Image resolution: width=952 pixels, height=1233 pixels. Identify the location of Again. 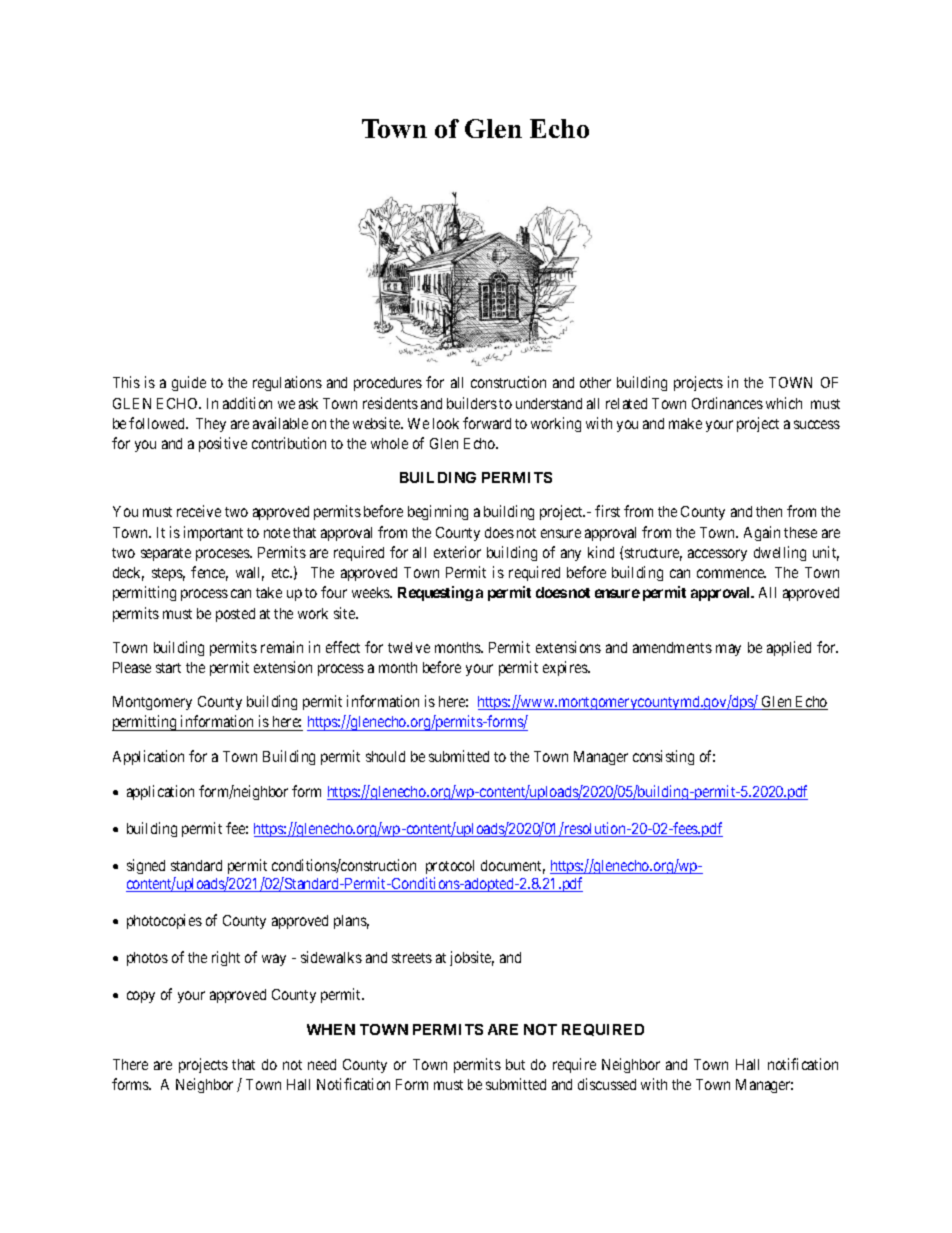
(762, 533).
